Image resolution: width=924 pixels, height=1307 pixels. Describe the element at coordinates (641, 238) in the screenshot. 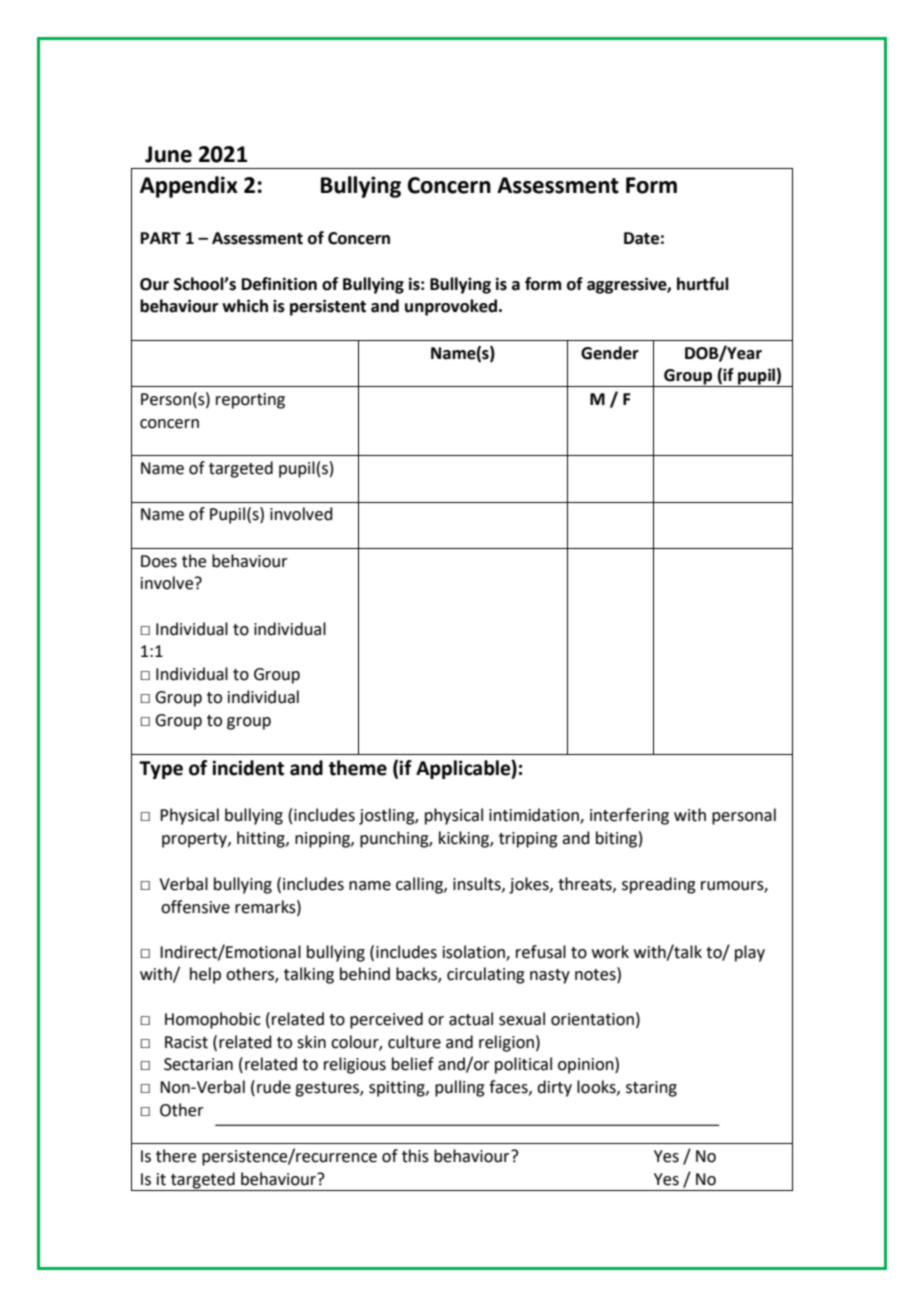

I see `Date` at that location.
